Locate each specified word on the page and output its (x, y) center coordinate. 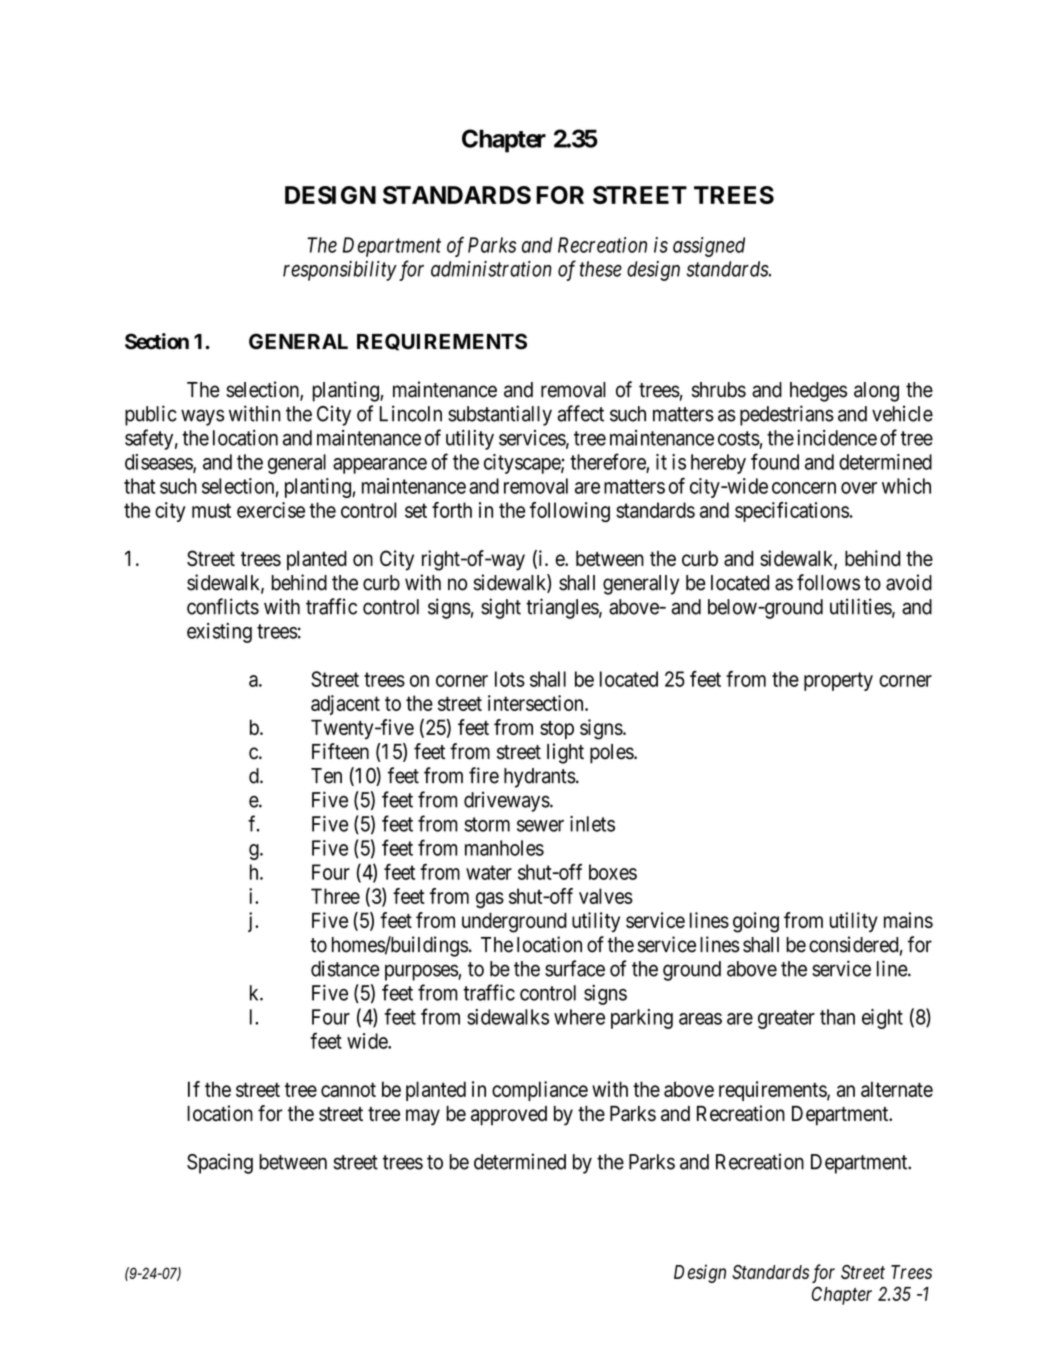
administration (491, 269)
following (570, 512)
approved (509, 1116)
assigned (709, 247)
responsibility (340, 271)
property (838, 681)
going (756, 922)
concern (804, 488)
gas (490, 900)
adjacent (345, 705)
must (211, 510)
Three (335, 896)
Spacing (220, 1163)
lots (510, 679)
